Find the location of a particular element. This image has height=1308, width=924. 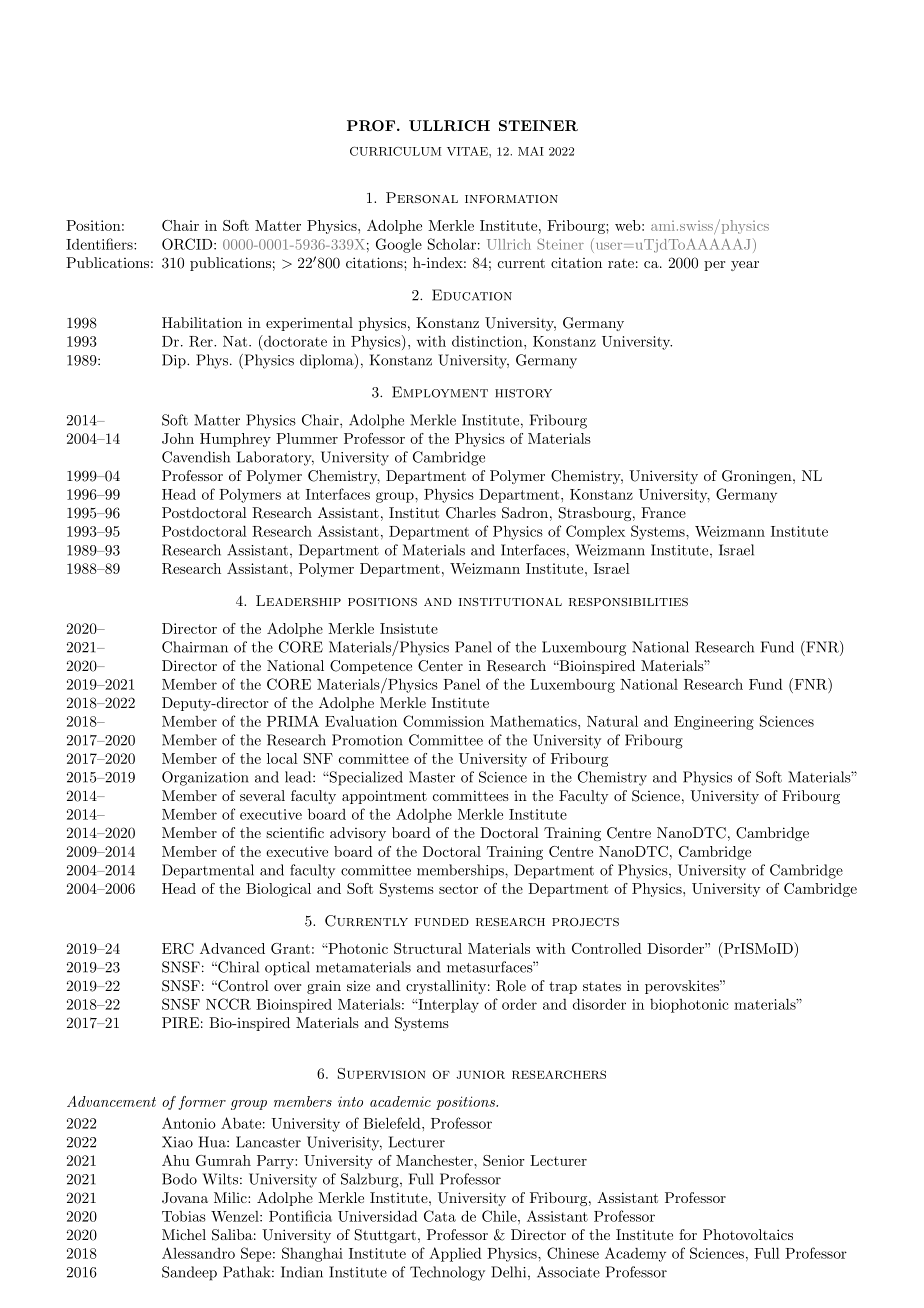

year is located at coordinates (745, 266).
